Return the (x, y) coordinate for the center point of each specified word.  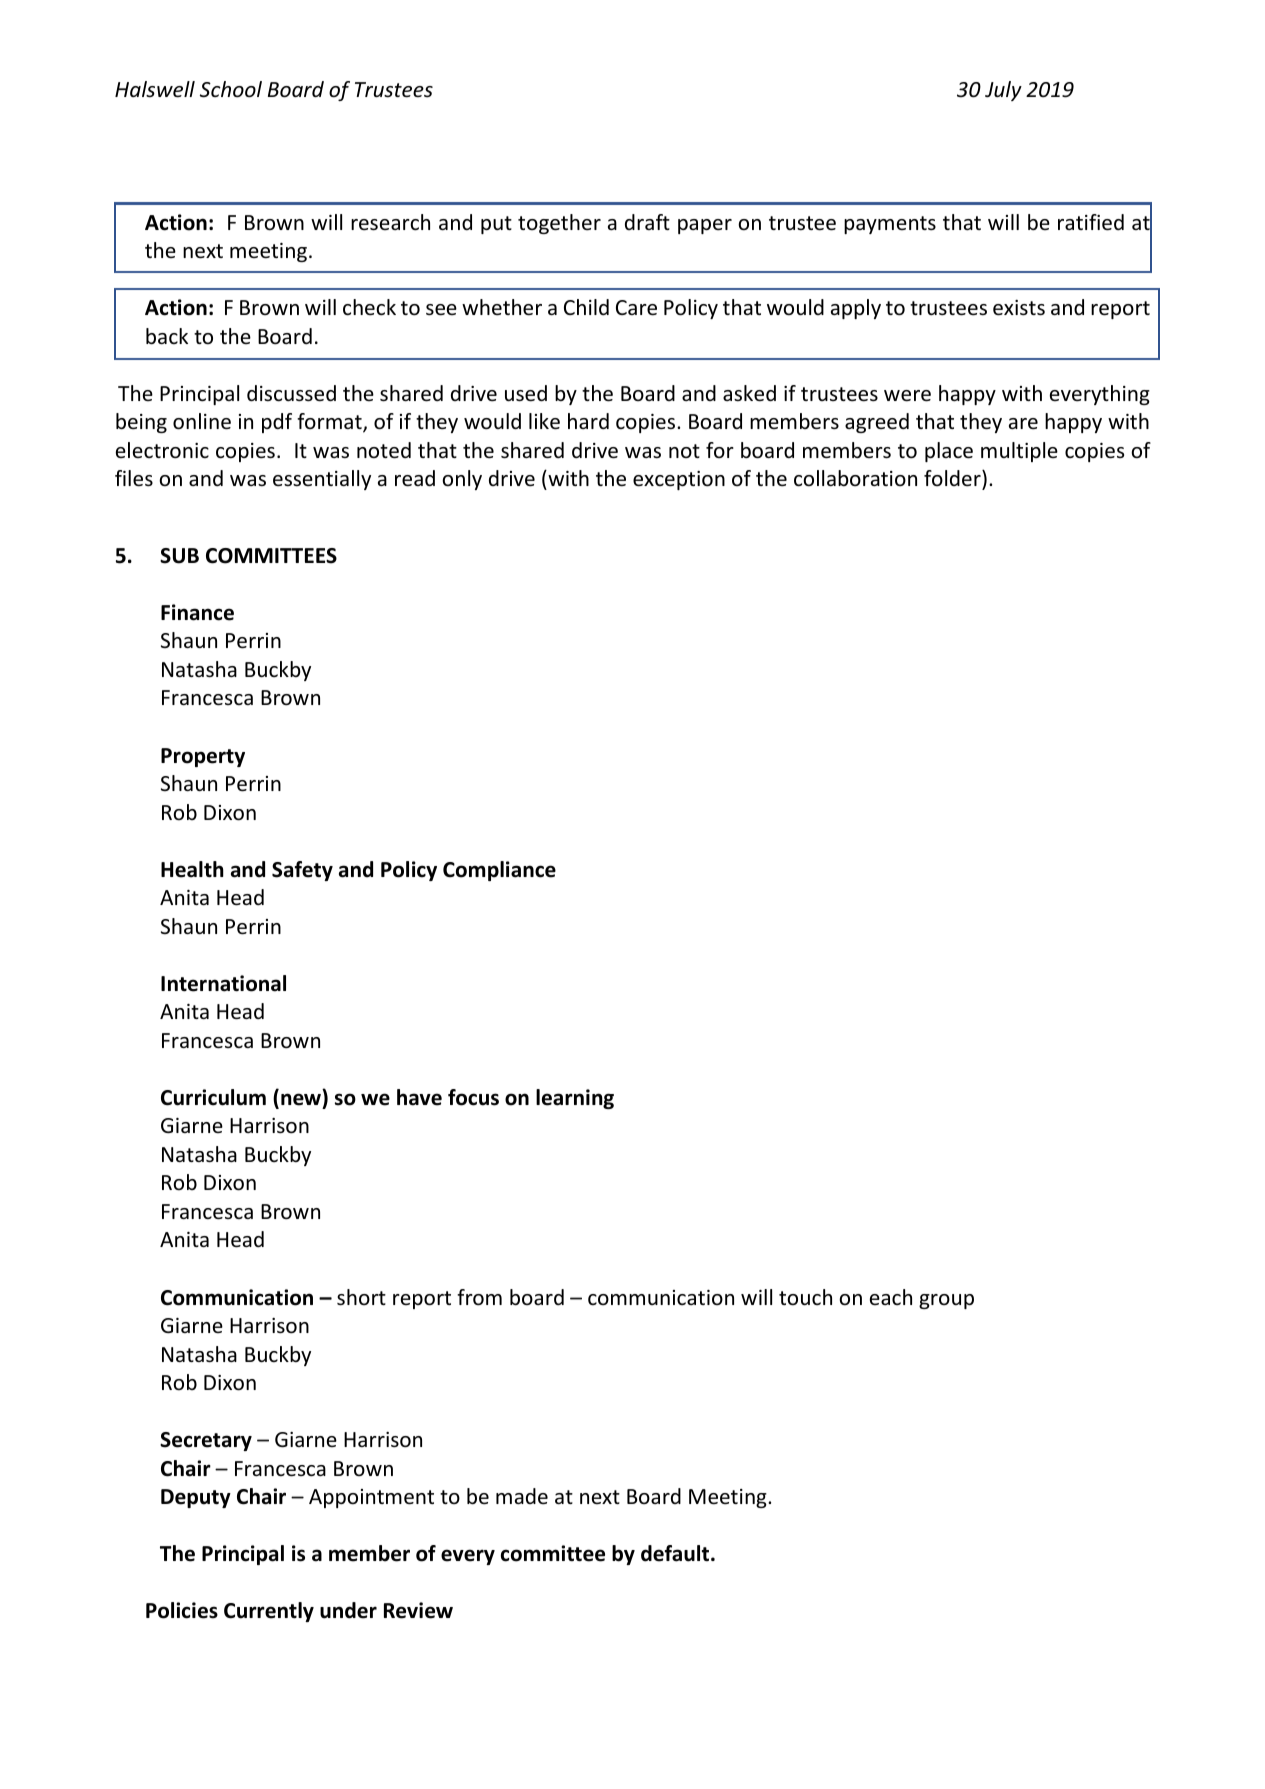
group (946, 1301)
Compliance (499, 871)
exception (679, 480)
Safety (302, 871)
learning (575, 1099)
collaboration (855, 478)
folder (953, 480)
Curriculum (213, 1097)
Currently (269, 1612)
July (1003, 91)
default (676, 1553)
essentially (322, 480)
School (231, 89)
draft (647, 222)
